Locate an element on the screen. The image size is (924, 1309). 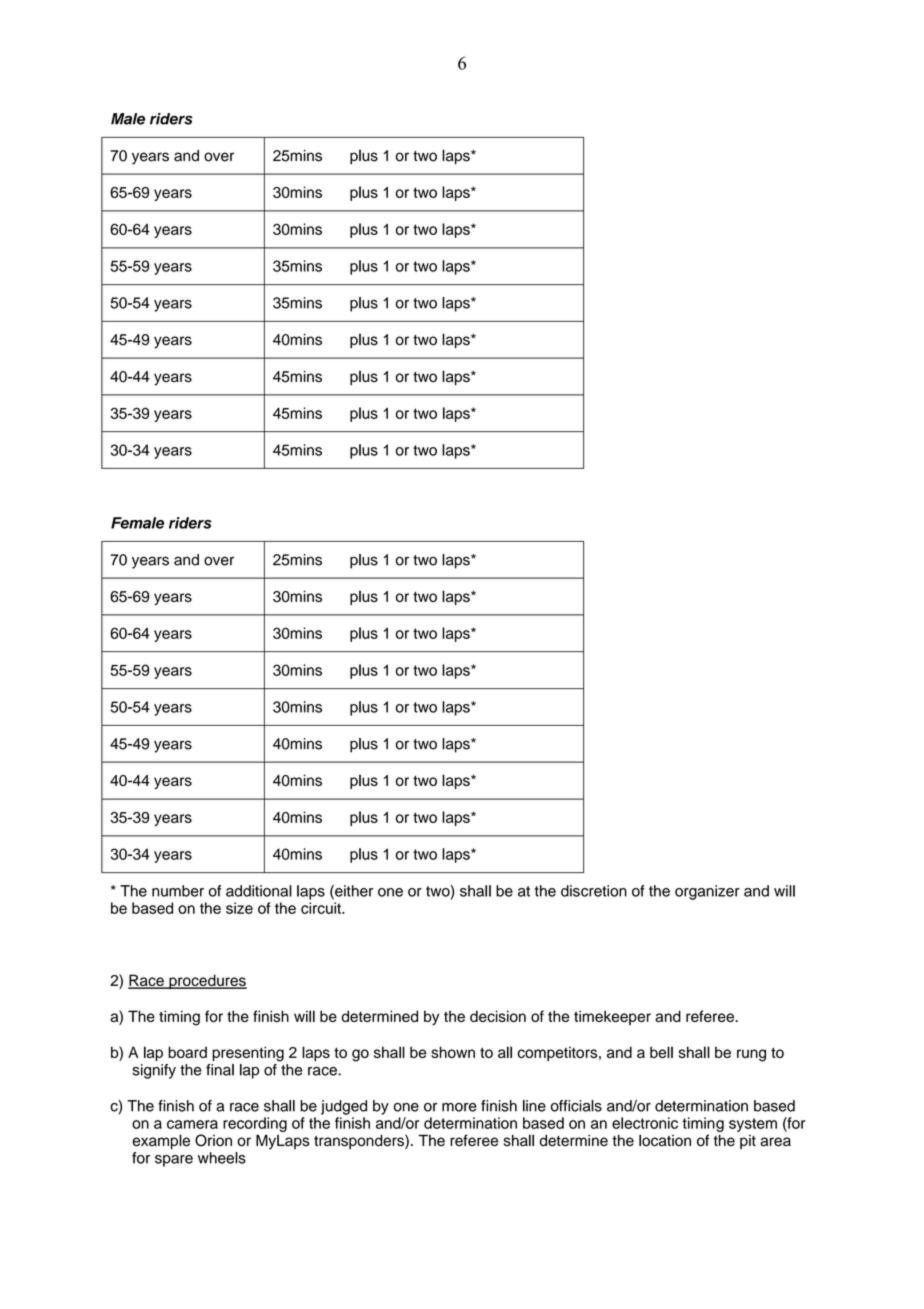
more is located at coordinates (459, 1107).
